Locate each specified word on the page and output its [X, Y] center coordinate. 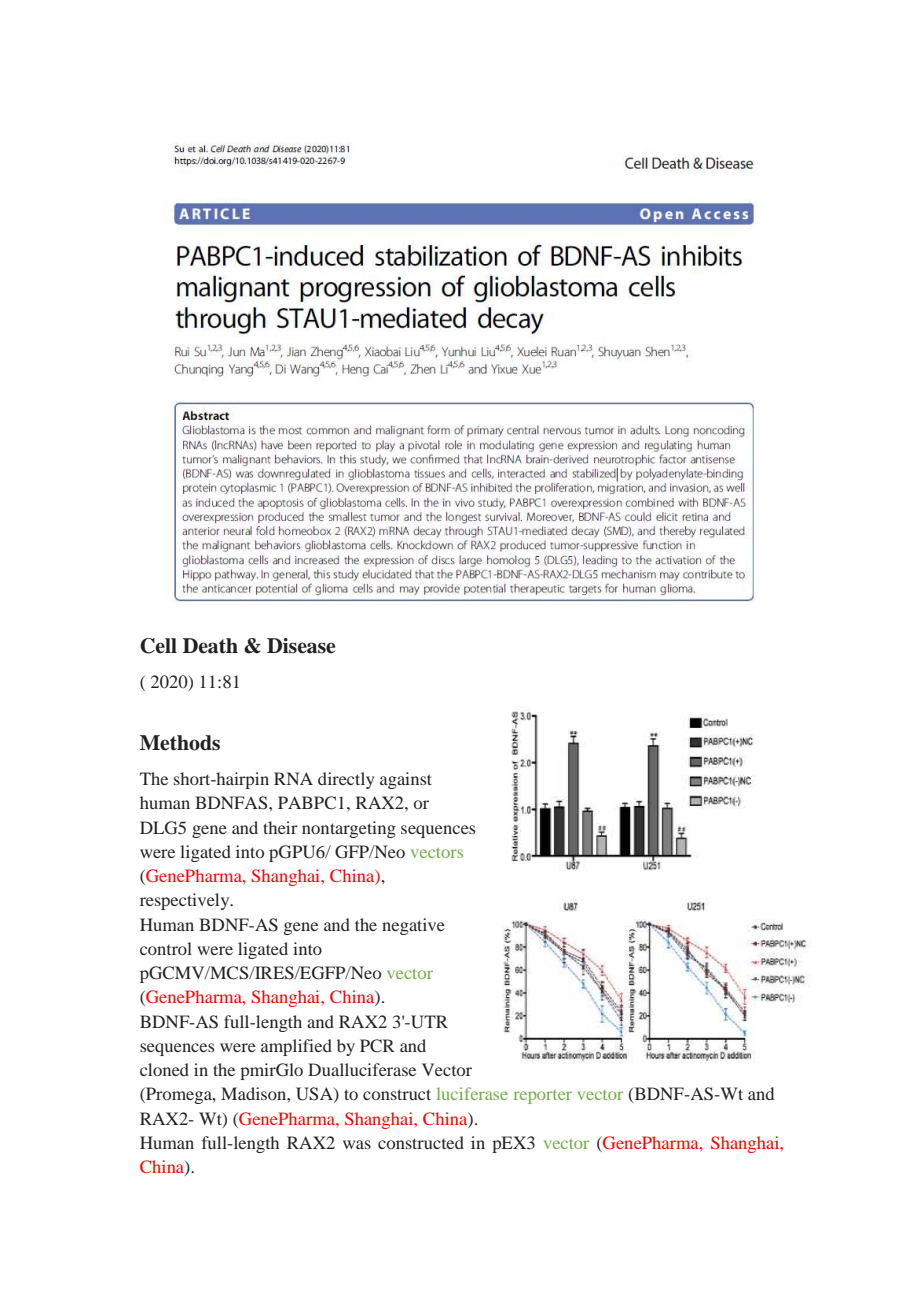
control [166, 948]
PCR [377, 1046]
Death [210, 646]
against [406, 780]
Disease [301, 646]
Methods [180, 743]
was [357, 1144]
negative [413, 926]
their [280, 827]
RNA [293, 778]
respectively [186, 901]
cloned [164, 1069]
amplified [296, 1047]
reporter [543, 1097]
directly [346, 780]
